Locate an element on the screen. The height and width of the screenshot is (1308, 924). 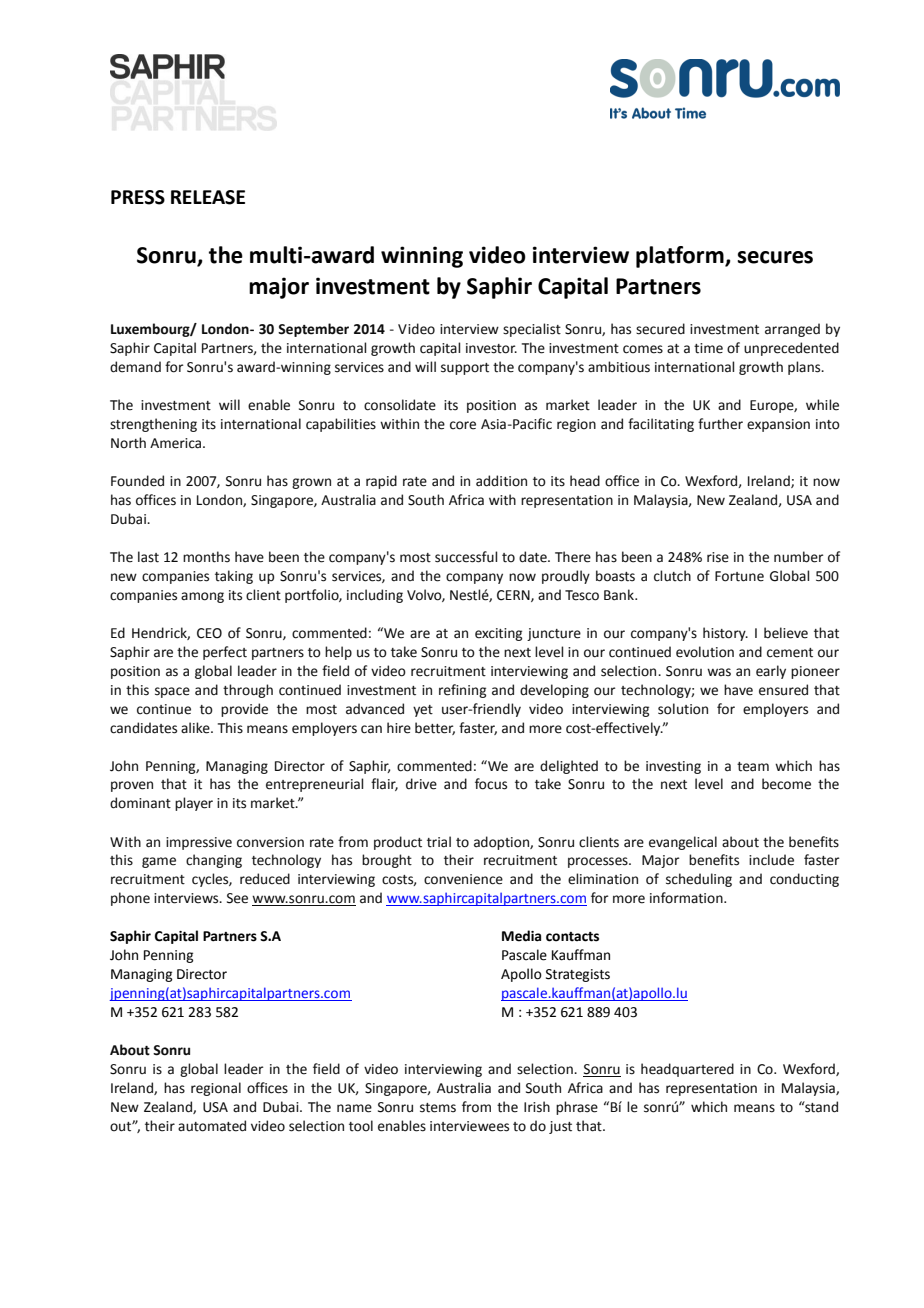
RELEASE is located at coordinates (208, 197).
